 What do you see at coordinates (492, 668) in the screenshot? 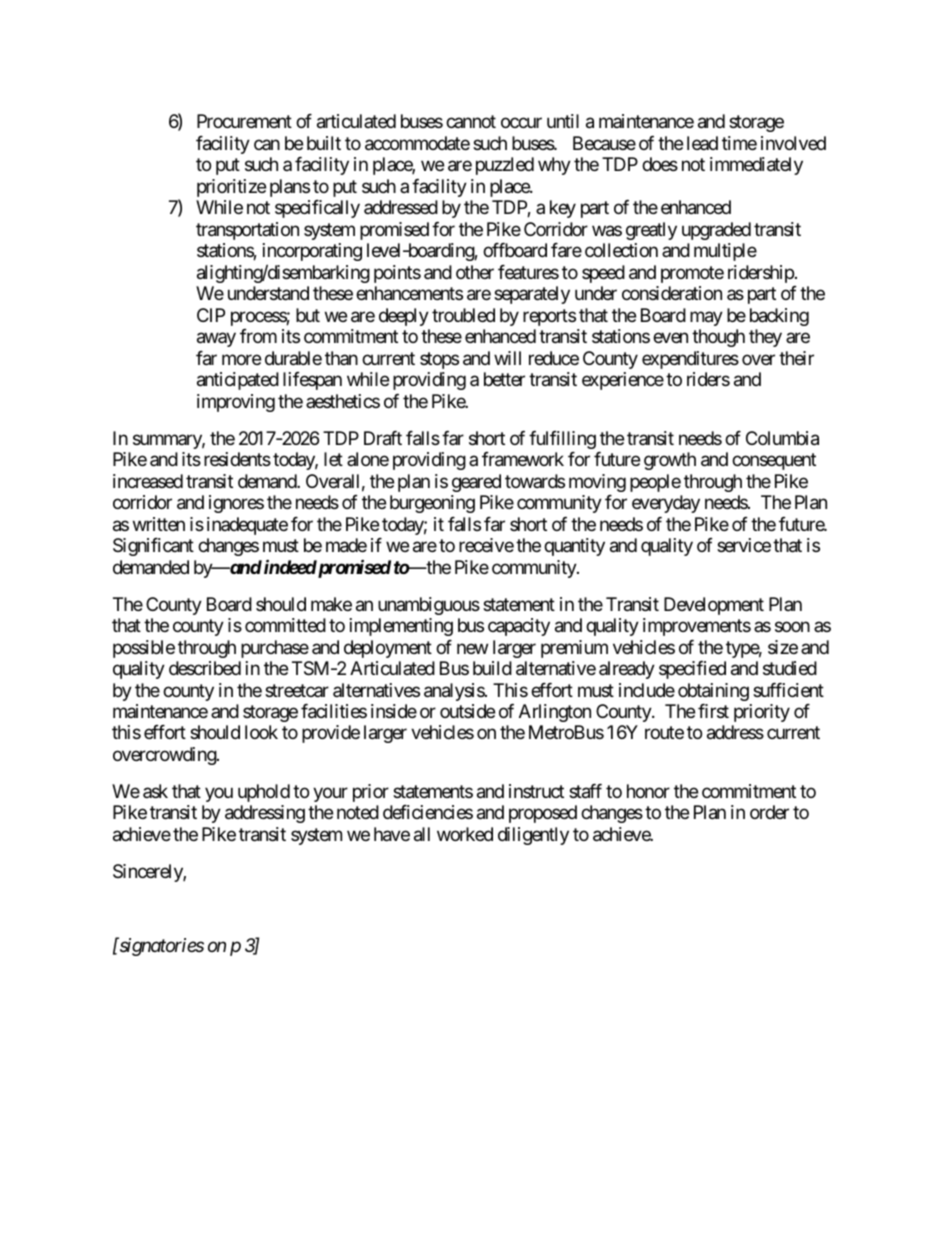
I see `build` at bounding box center [492, 668].
